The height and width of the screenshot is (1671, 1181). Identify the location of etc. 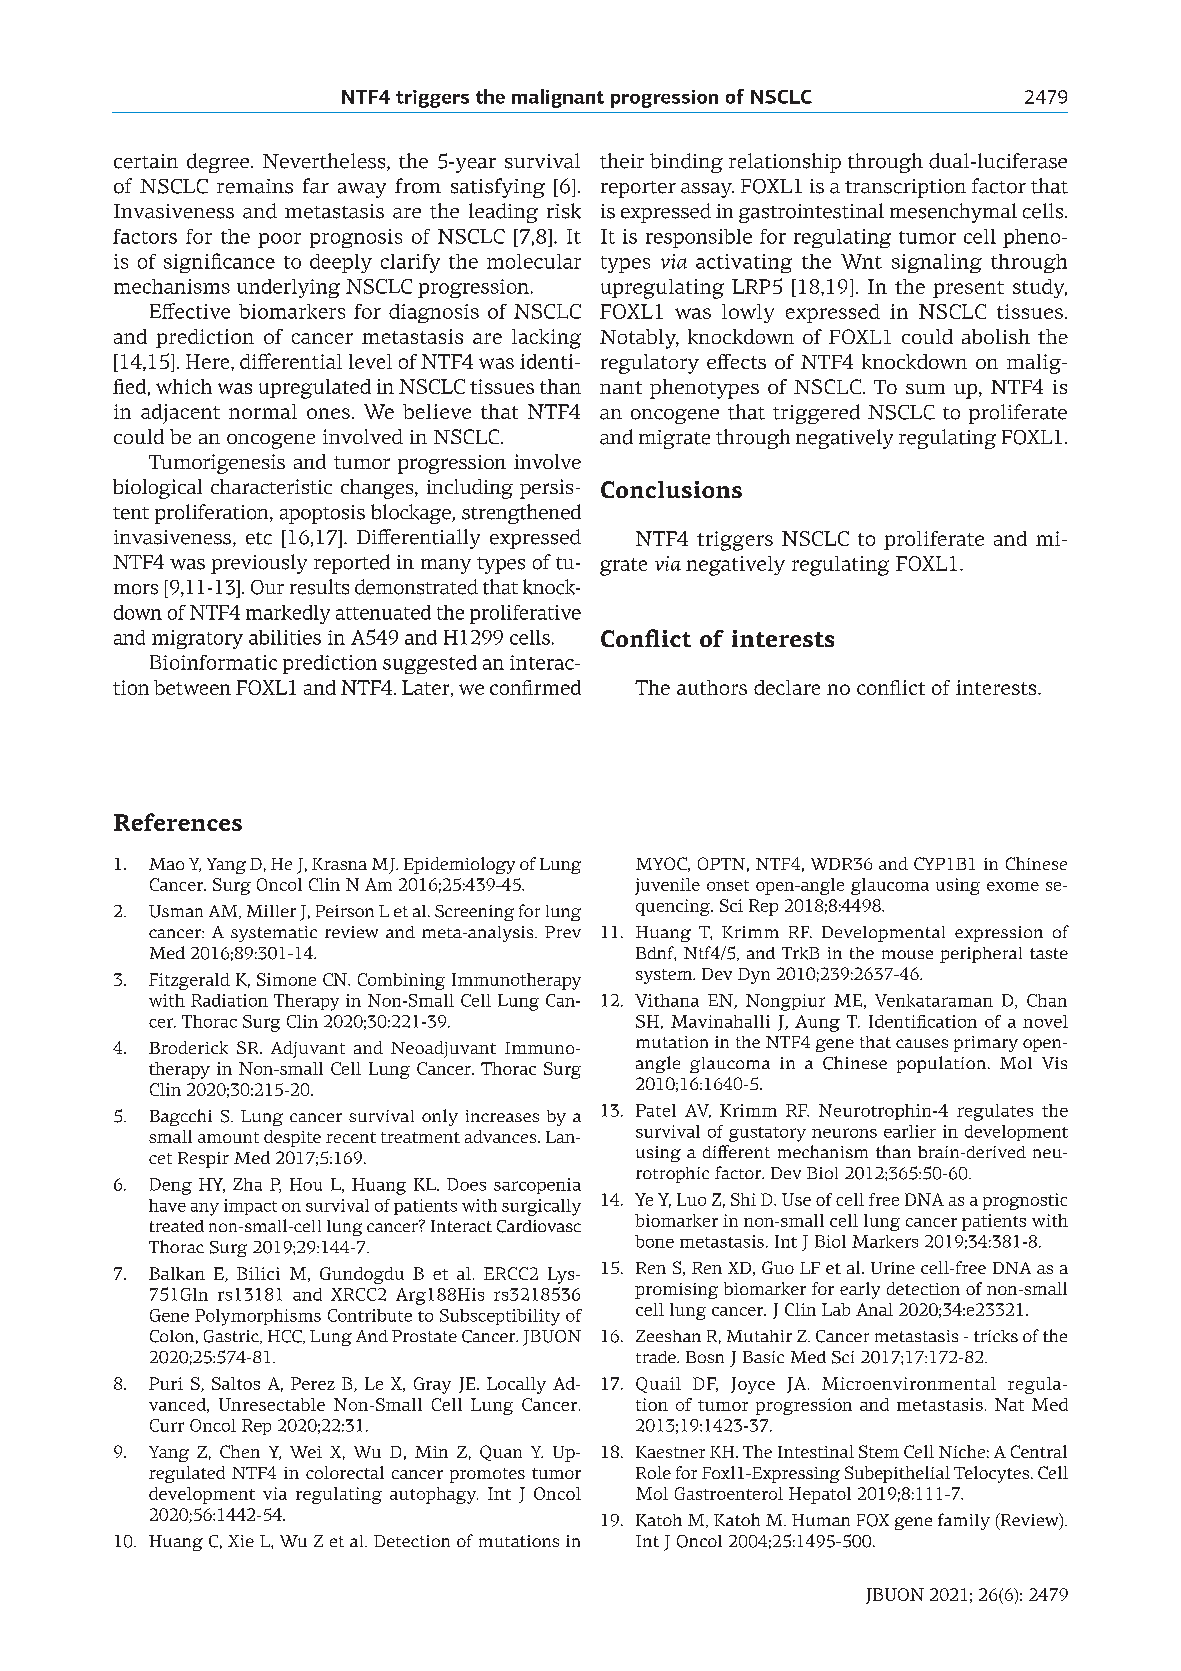
(259, 538).
